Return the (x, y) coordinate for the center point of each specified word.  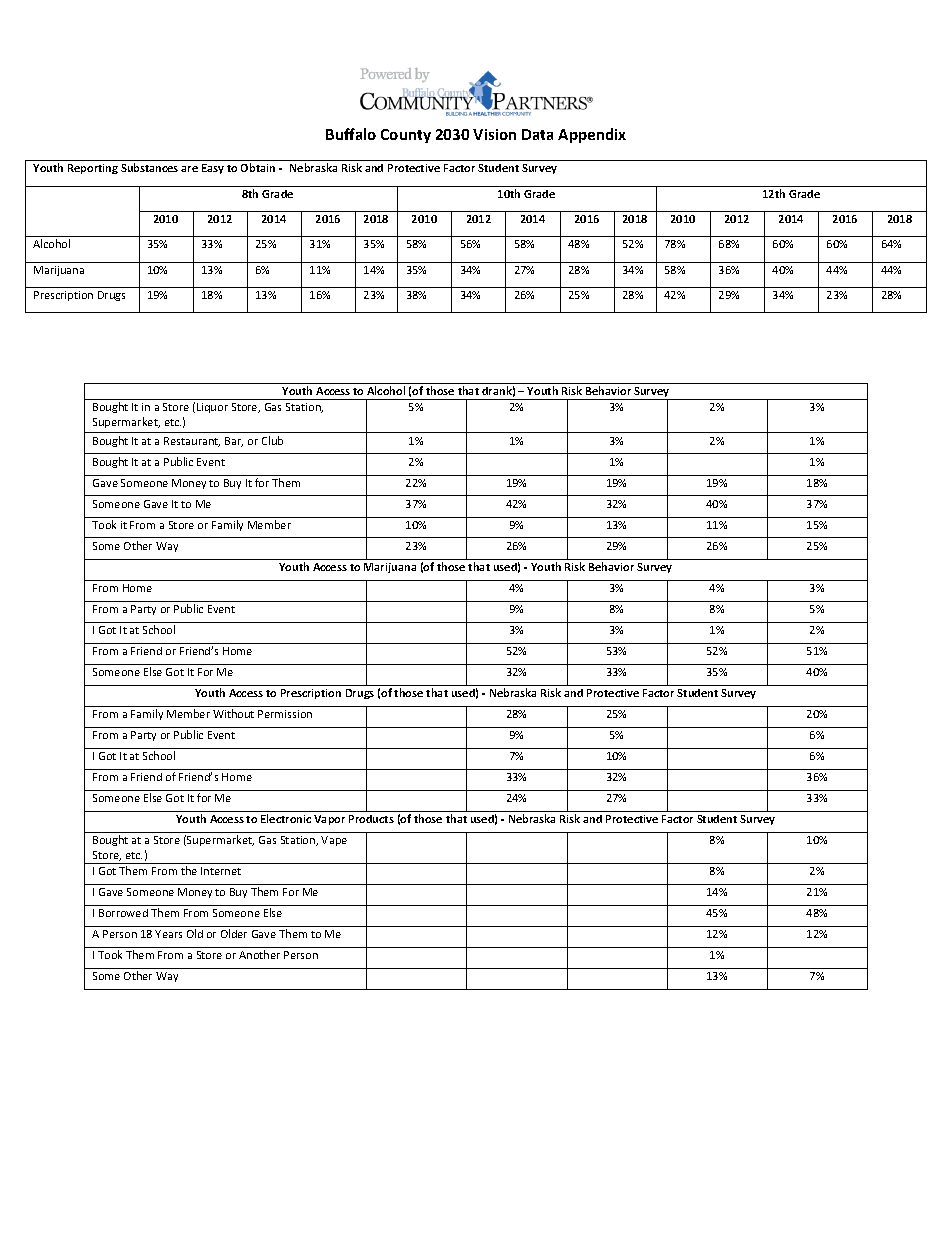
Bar (234, 442)
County (406, 136)
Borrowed (123, 913)
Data (537, 134)
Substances (149, 167)
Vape (334, 841)
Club (272, 440)
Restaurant (192, 442)
